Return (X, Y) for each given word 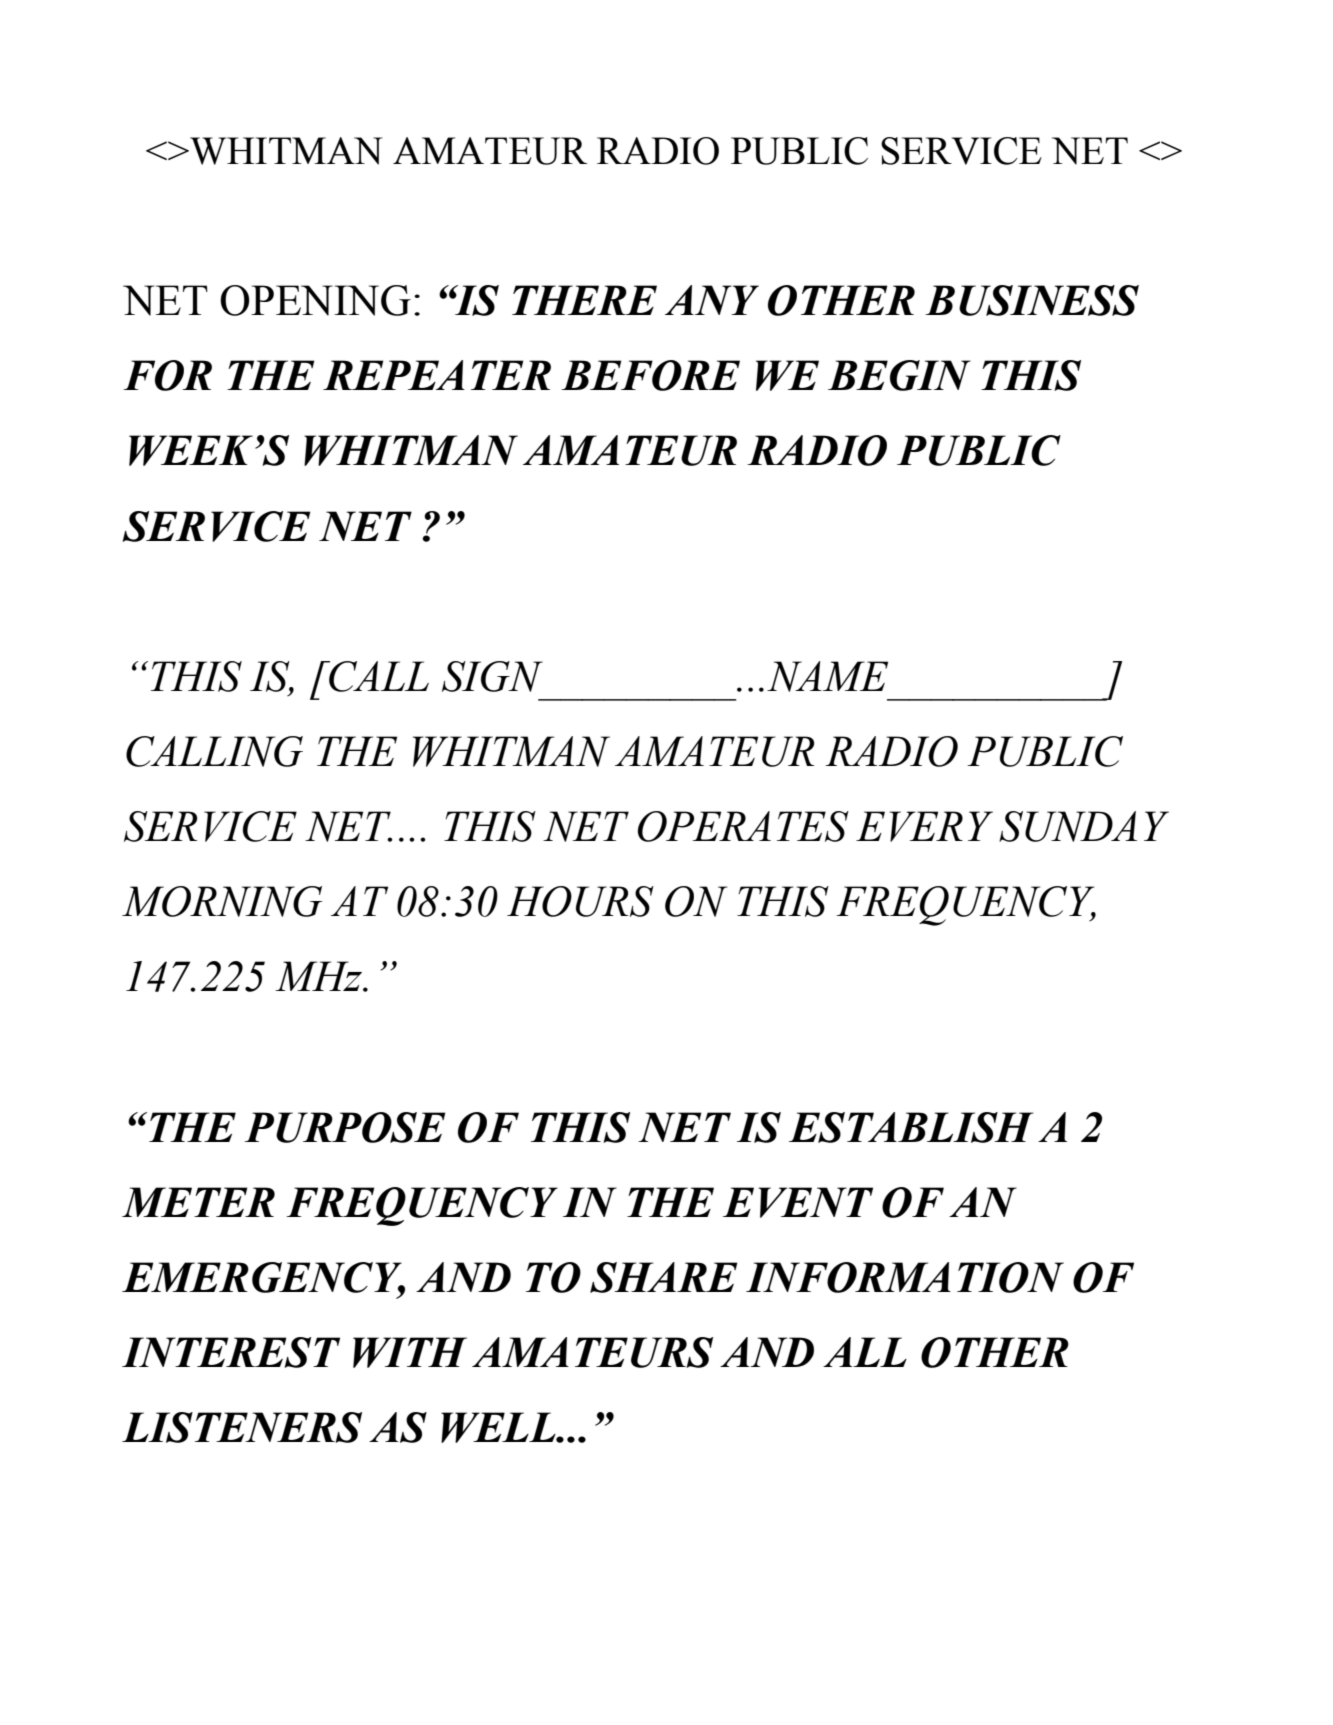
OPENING (315, 300)
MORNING (222, 901)
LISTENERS (242, 1427)
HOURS (580, 901)
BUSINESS (1032, 300)
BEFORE (650, 375)
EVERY (924, 826)
